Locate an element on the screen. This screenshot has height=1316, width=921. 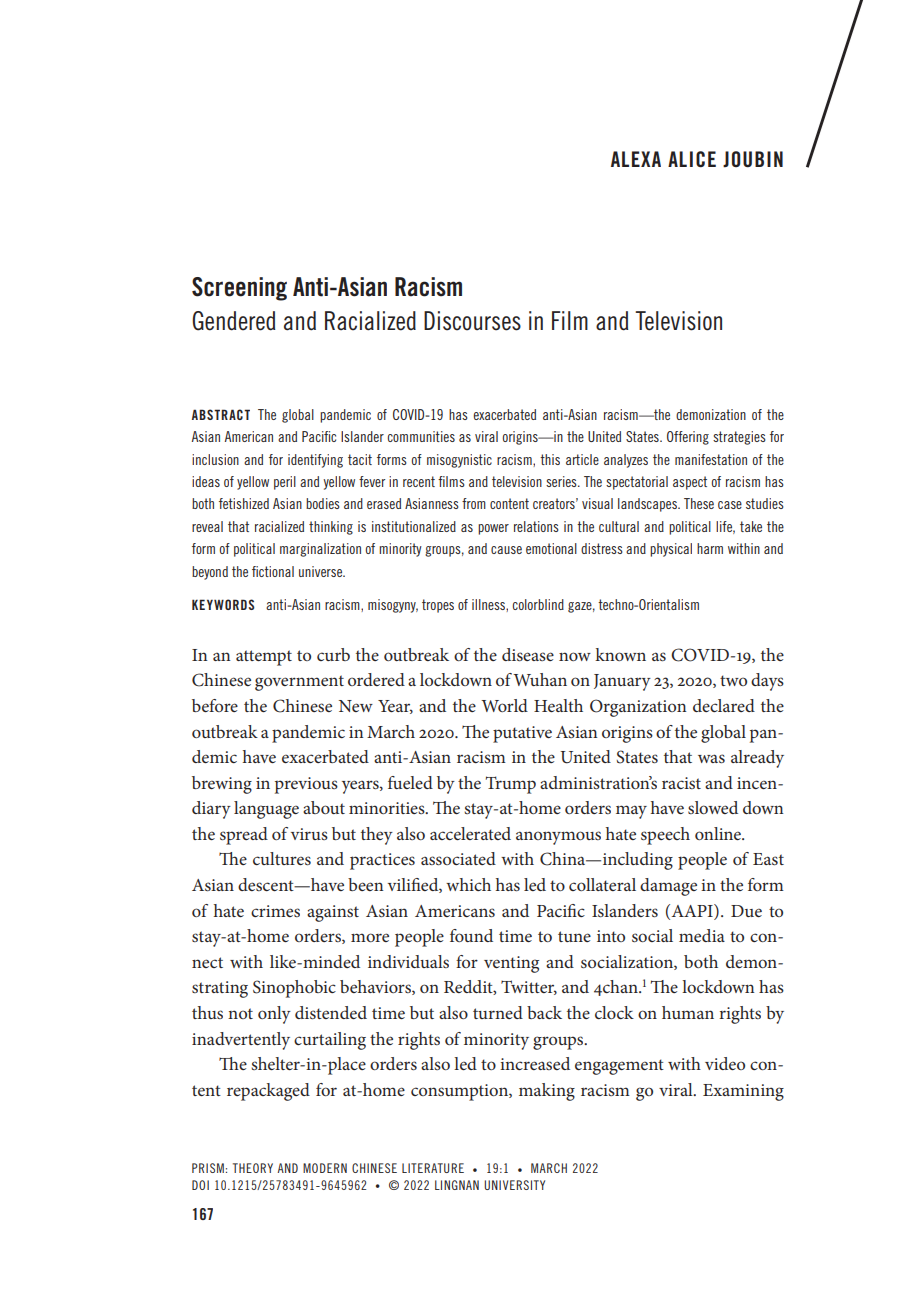
UNIVERSITY is located at coordinates (514, 1185).
